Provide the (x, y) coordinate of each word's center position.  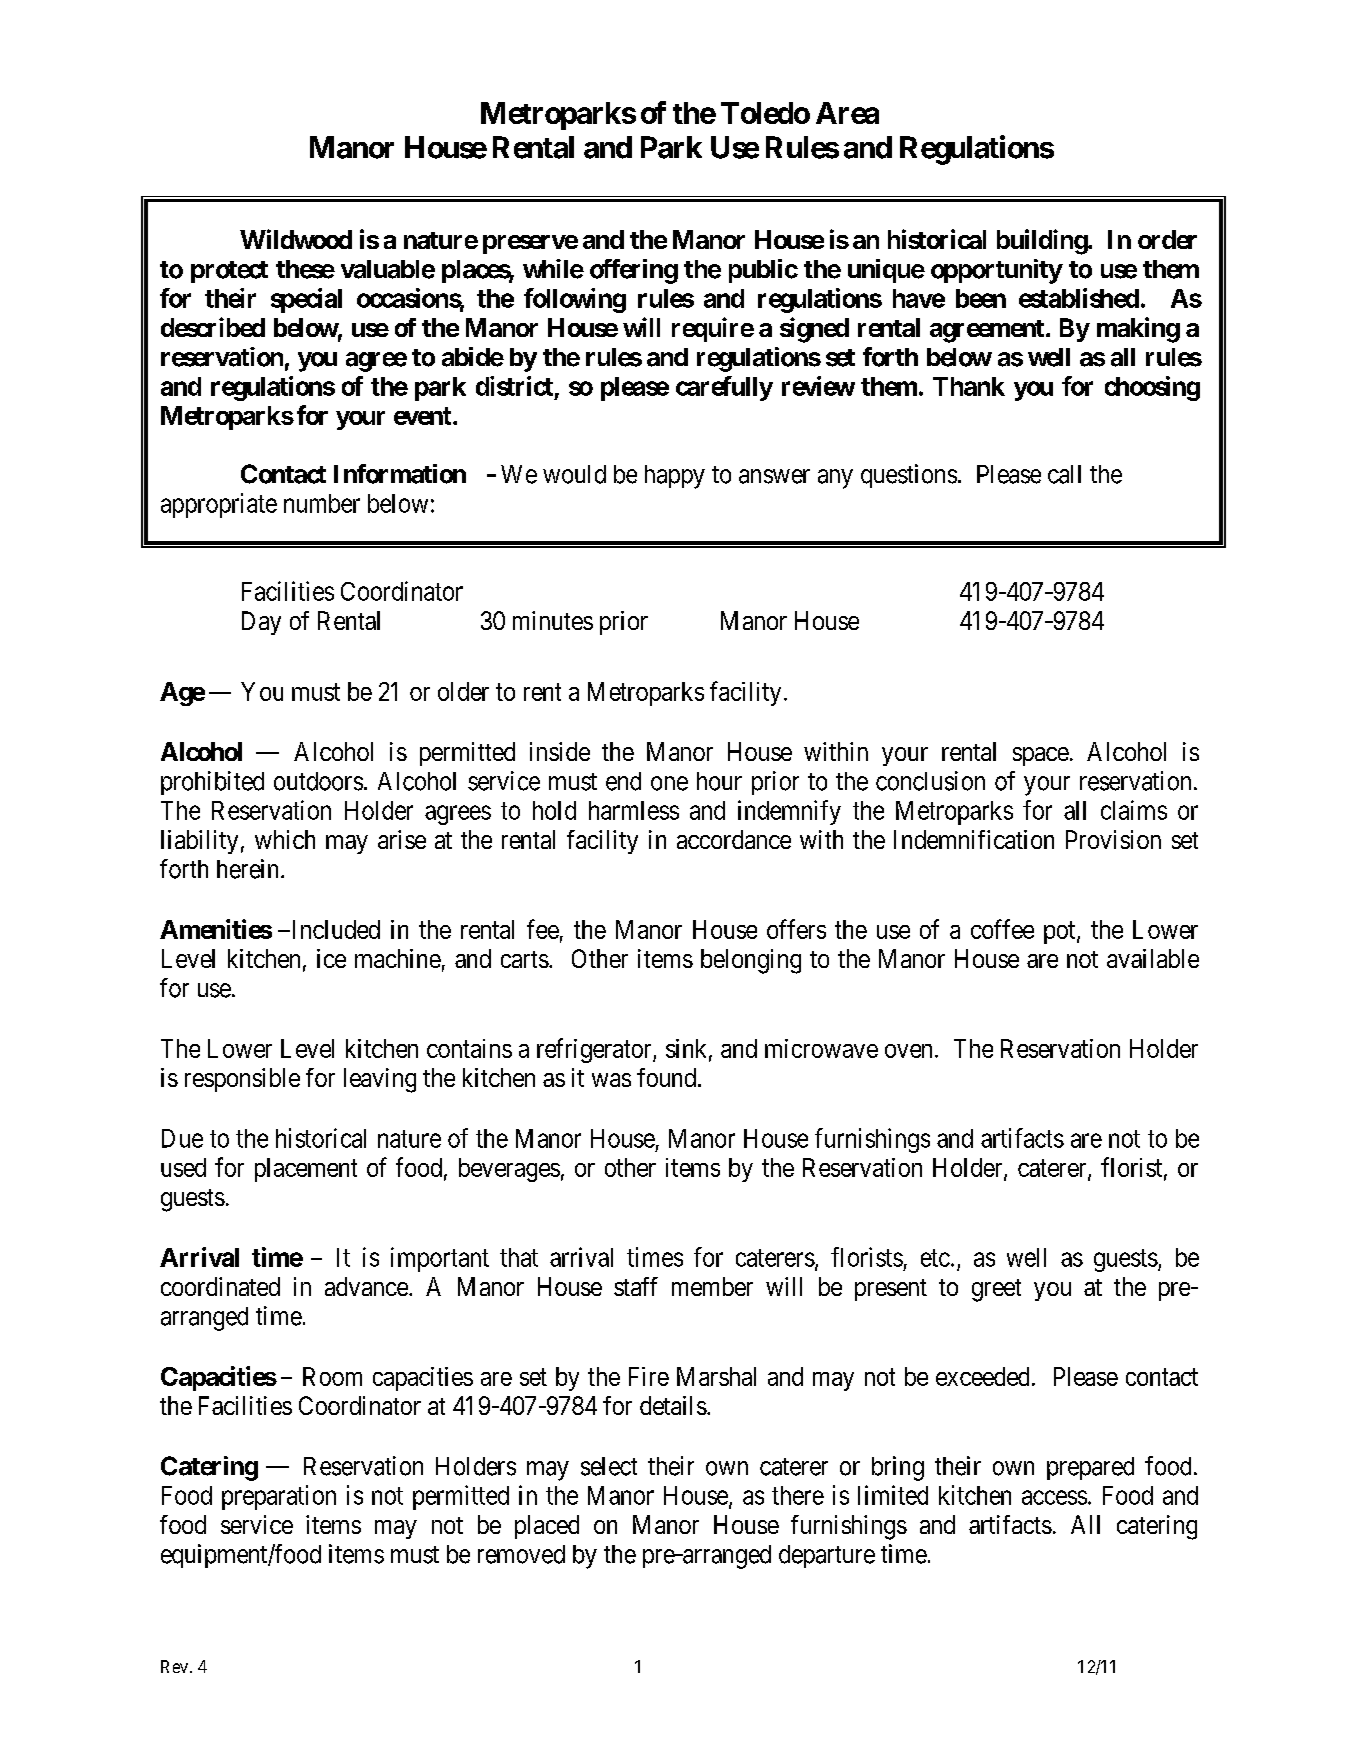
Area (847, 113)
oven (908, 1051)
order (1167, 239)
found (666, 1077)
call (1064, 474)
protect (229, 272)
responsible (242, 1080)
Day (261, 623)
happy (675, 477)
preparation (279, 1497)
